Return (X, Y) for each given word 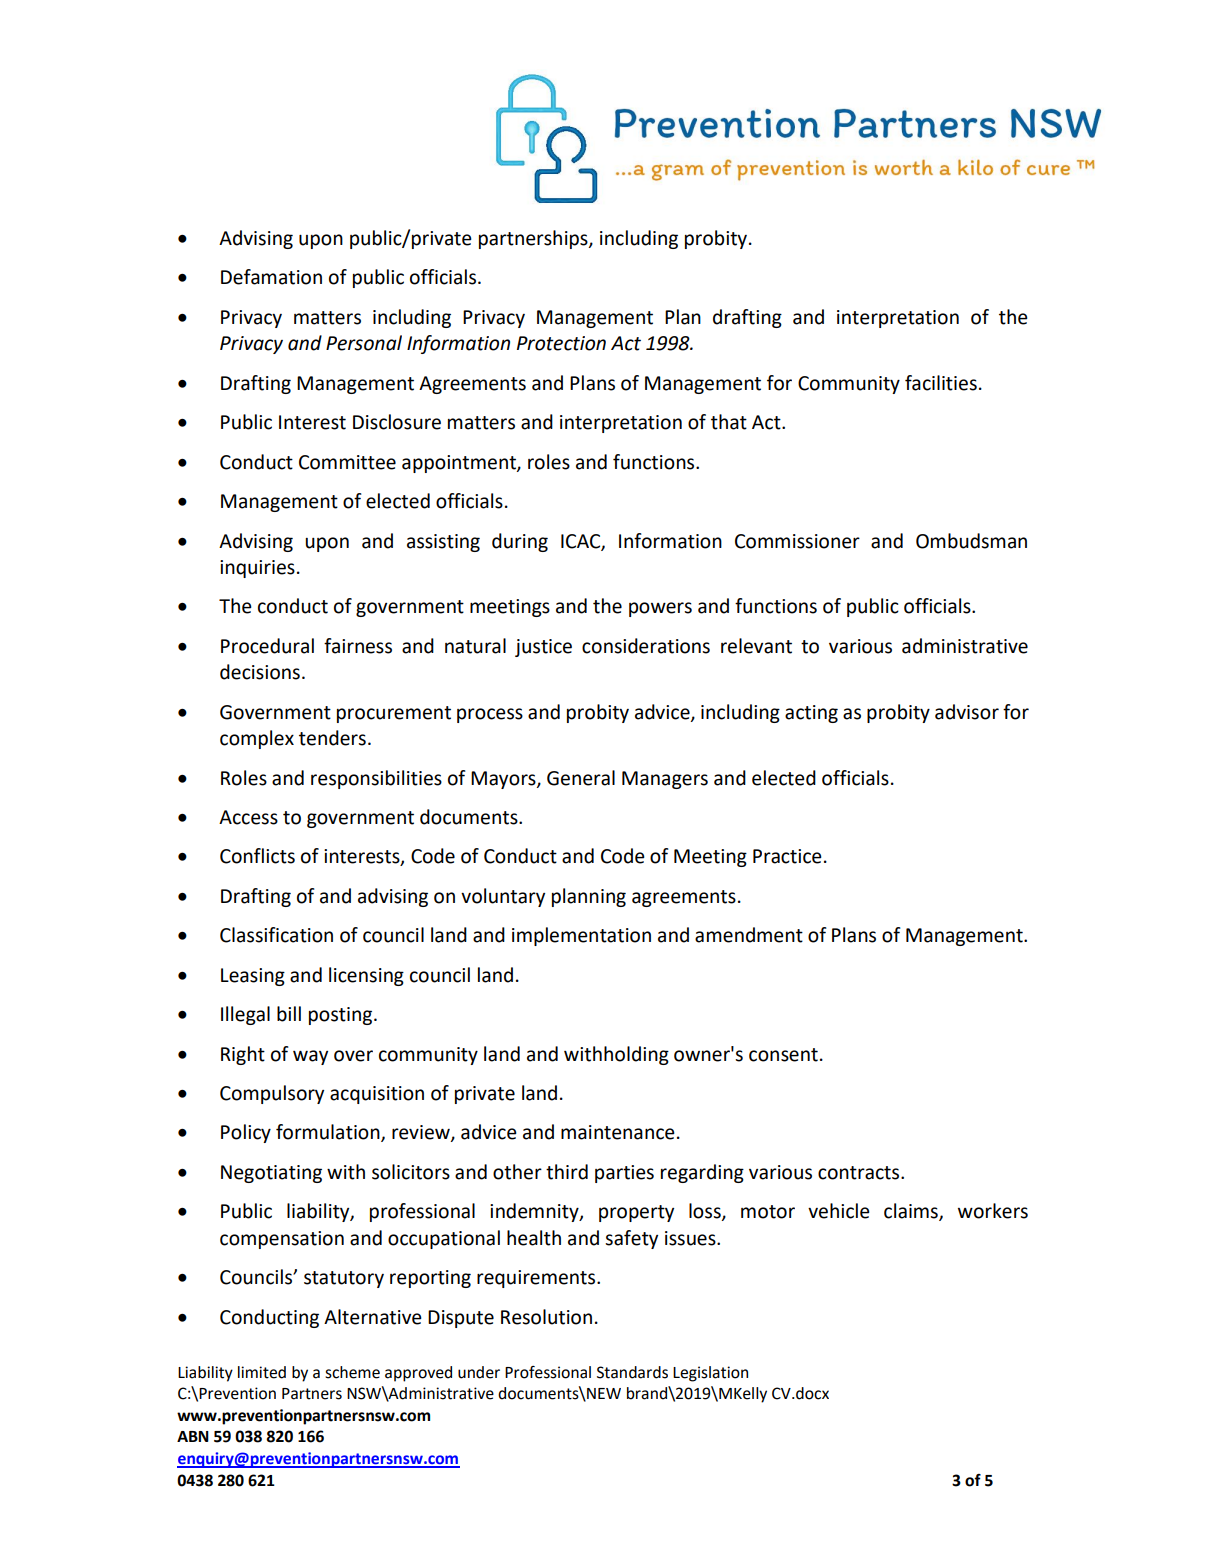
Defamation (271, 277)
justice (543, 648)
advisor (967, 712)
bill (289, 1014)
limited (262, 1372)
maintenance (618, 1132)
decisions (260, 672)
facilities (941, 383)
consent (783, 1055)
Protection (561, 343)
